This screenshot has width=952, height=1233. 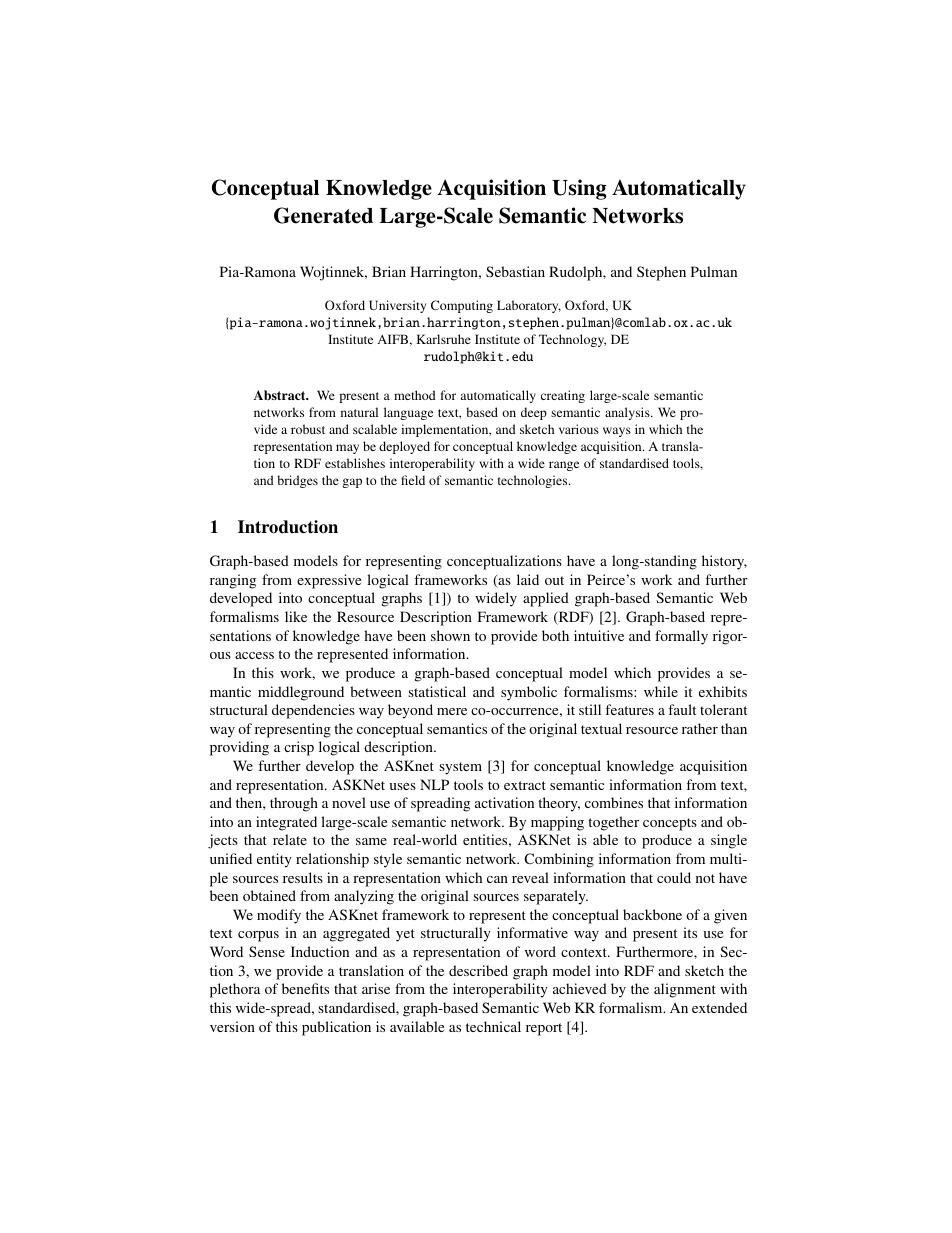 What do you see at coordinates (493, 1026) in the screenshot?
I see `technical` at bounding box center [493, 1026].
